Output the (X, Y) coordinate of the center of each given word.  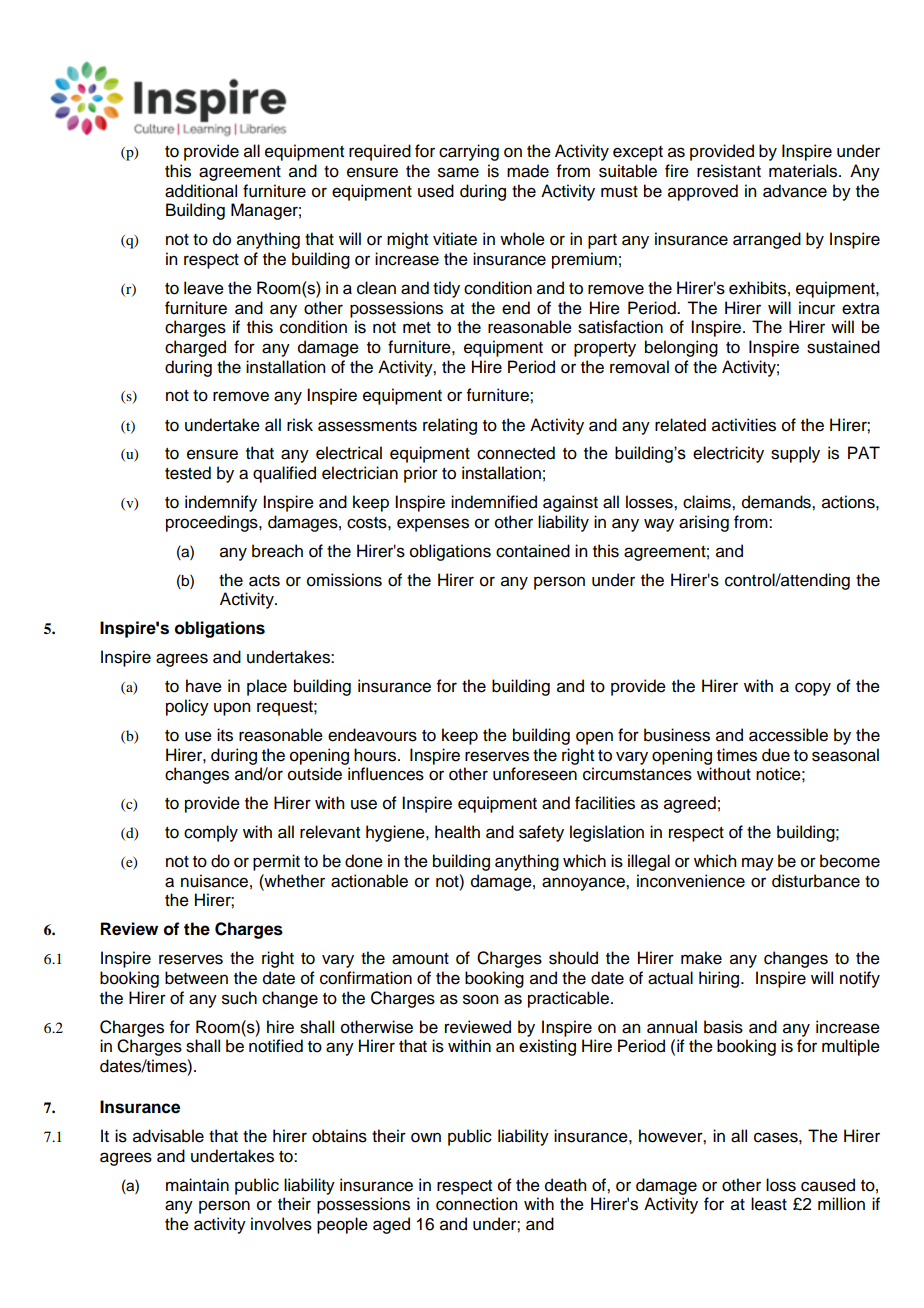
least (769, 1204)
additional (201, 191)
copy (813, 689)
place (267, 687)
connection (476, 1204)
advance (795, 191)
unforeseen (535, 774)
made (528, 171)
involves (281, 1224)
